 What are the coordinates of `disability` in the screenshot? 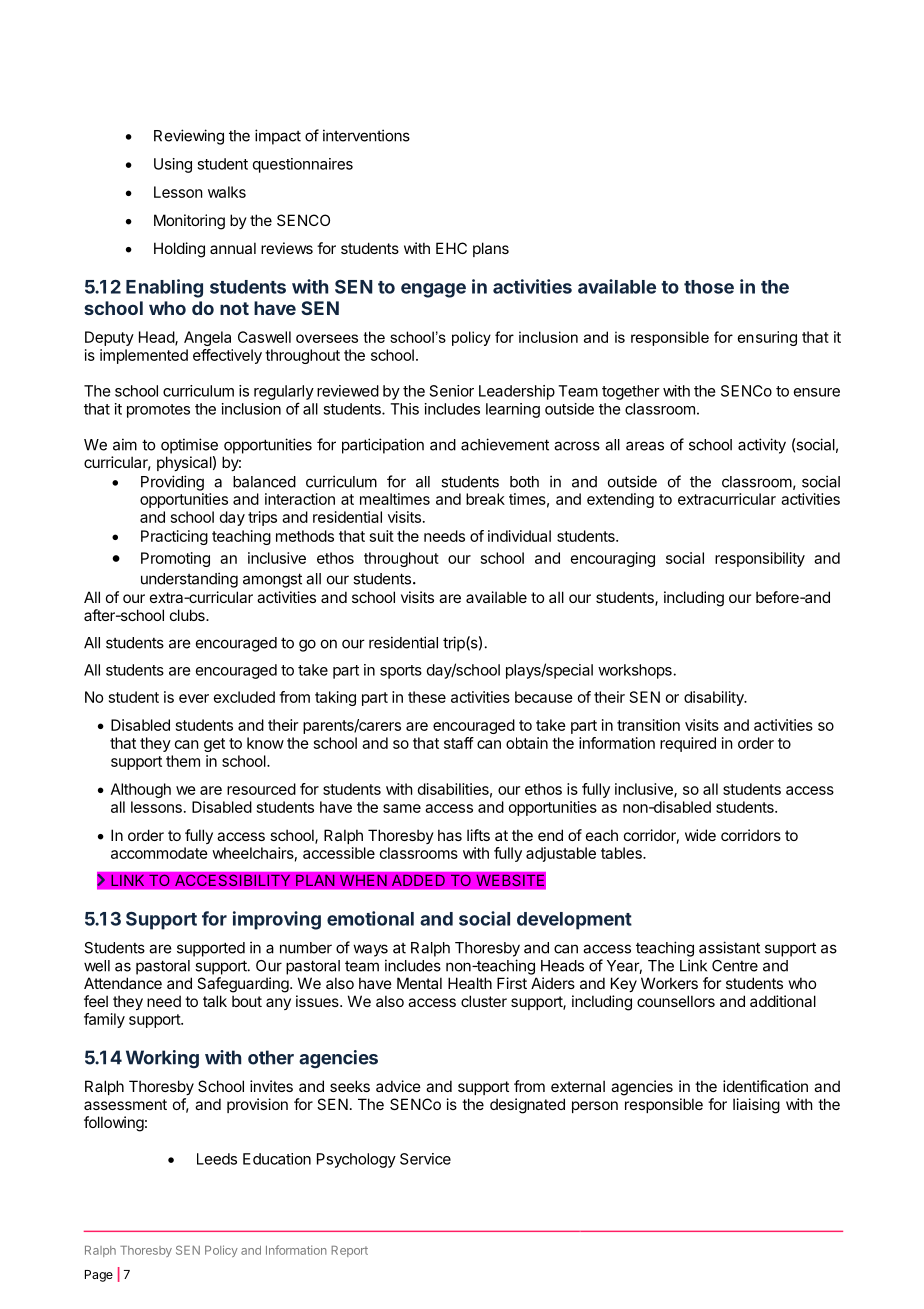 It's located at (715, 698).
